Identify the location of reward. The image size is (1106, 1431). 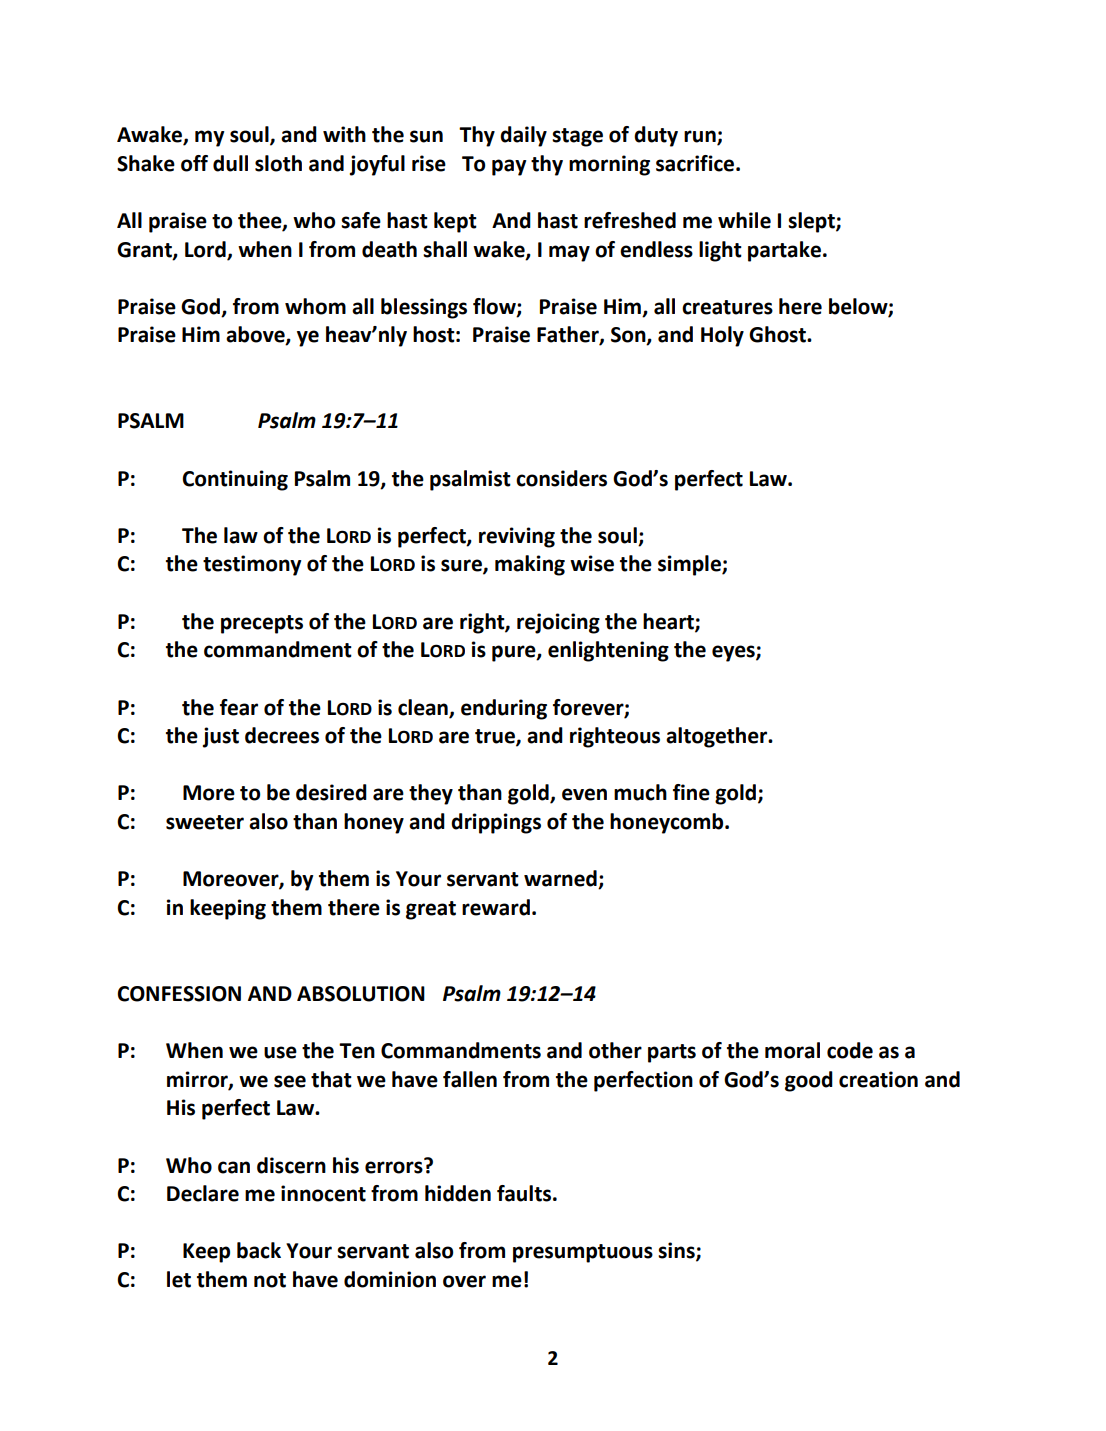
(496, 907).
